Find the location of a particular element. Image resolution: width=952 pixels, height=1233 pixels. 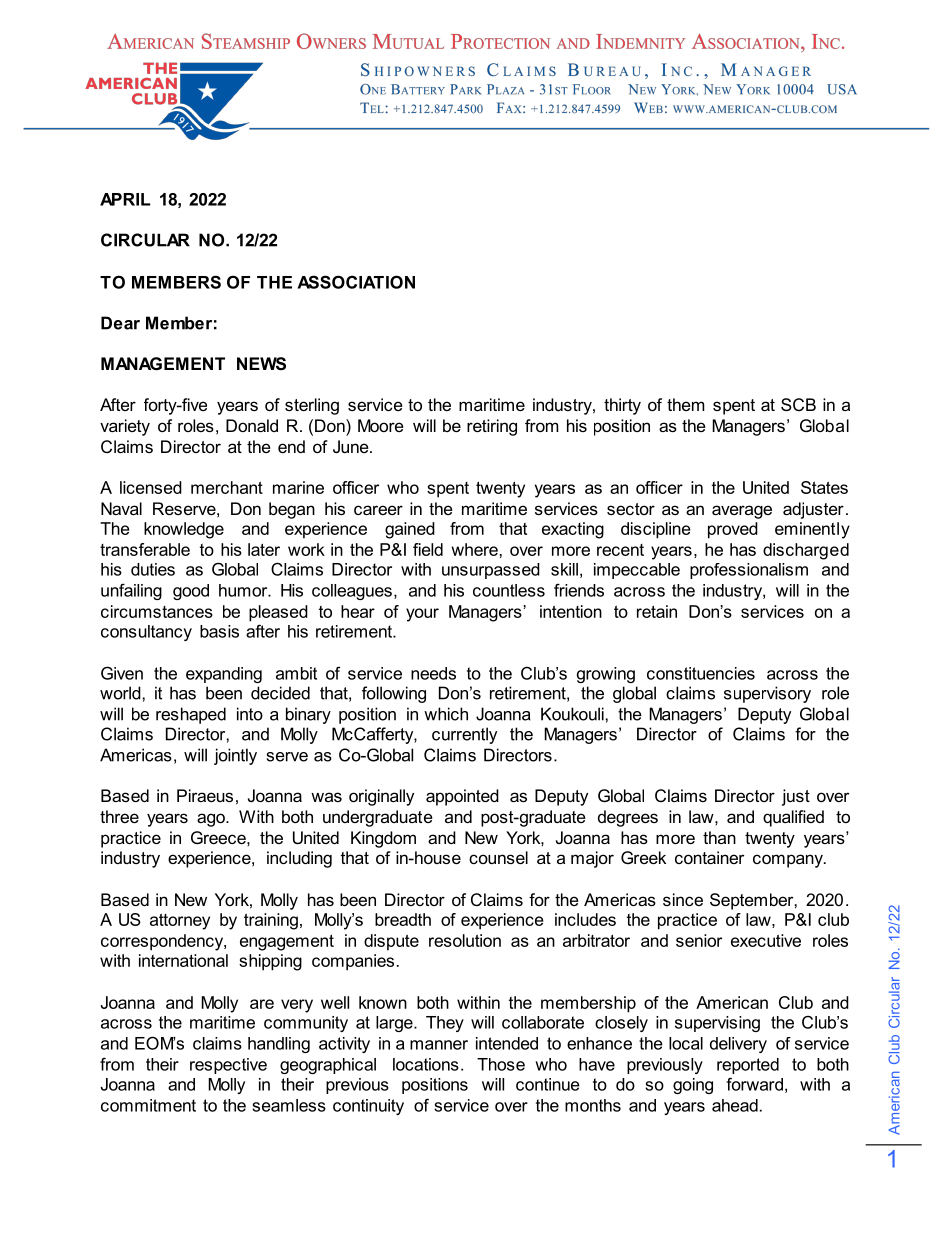

APRIL is located at coordinates (125, 199).
